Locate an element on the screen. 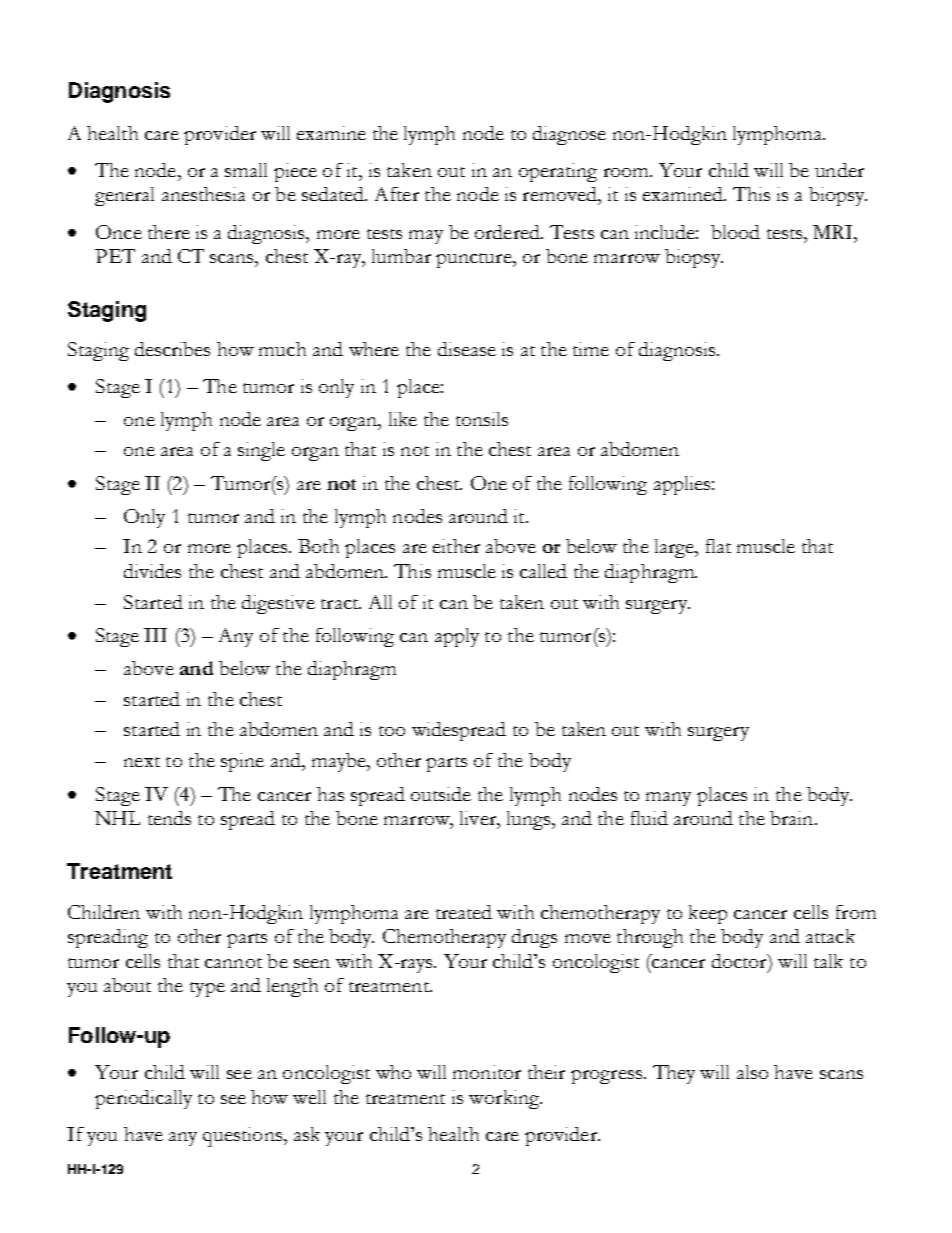 This screenshot has width=952, height=1233. describes is located at coordinates (172, 349).
